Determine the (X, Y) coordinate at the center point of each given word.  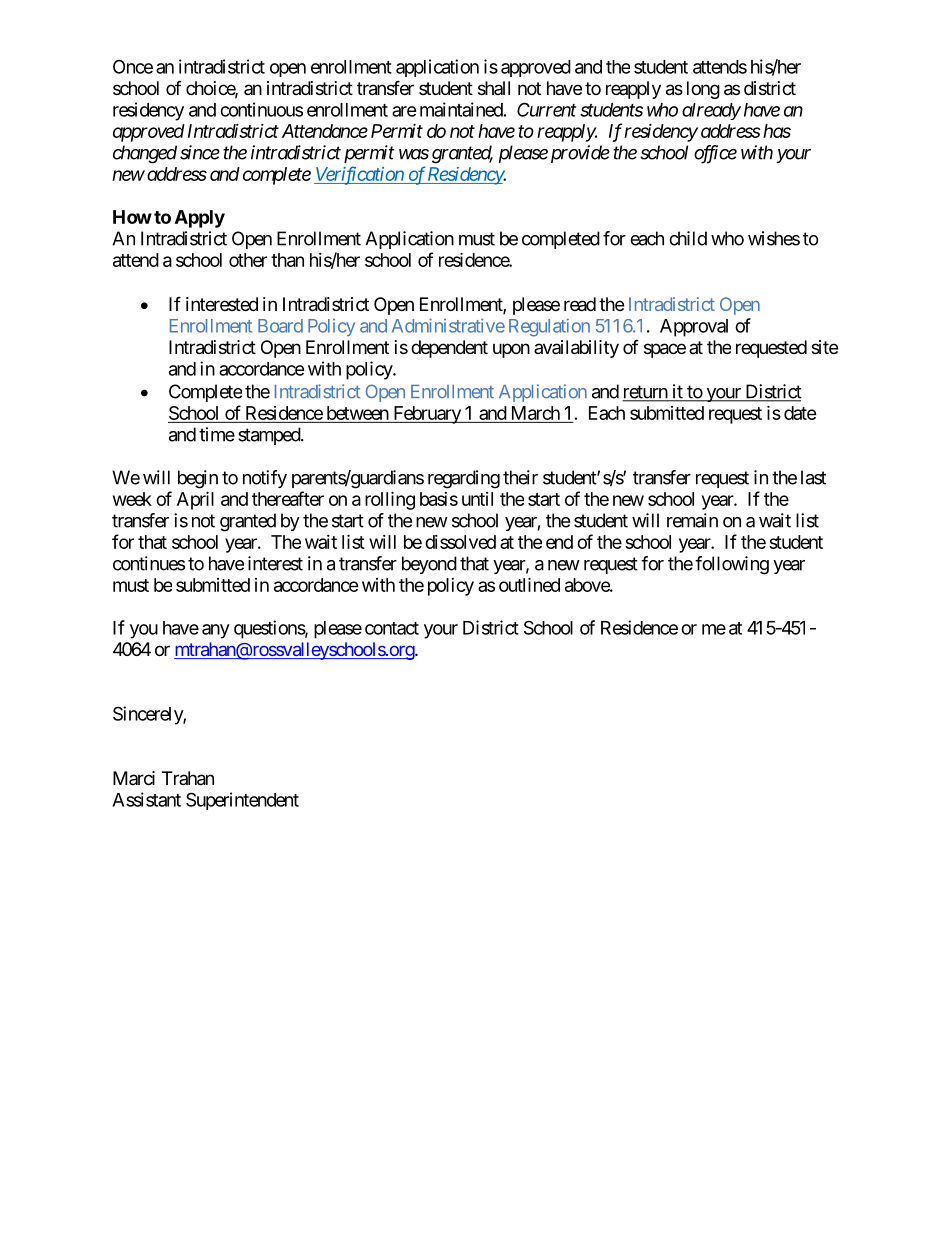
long (703, 90)
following (732, 565)
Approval (694, 328)
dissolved (460, 542)
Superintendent (242, 801)
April (195, 500)
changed (145, 154)
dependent (449, 349)
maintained (461, 109)
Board (280, 326)
